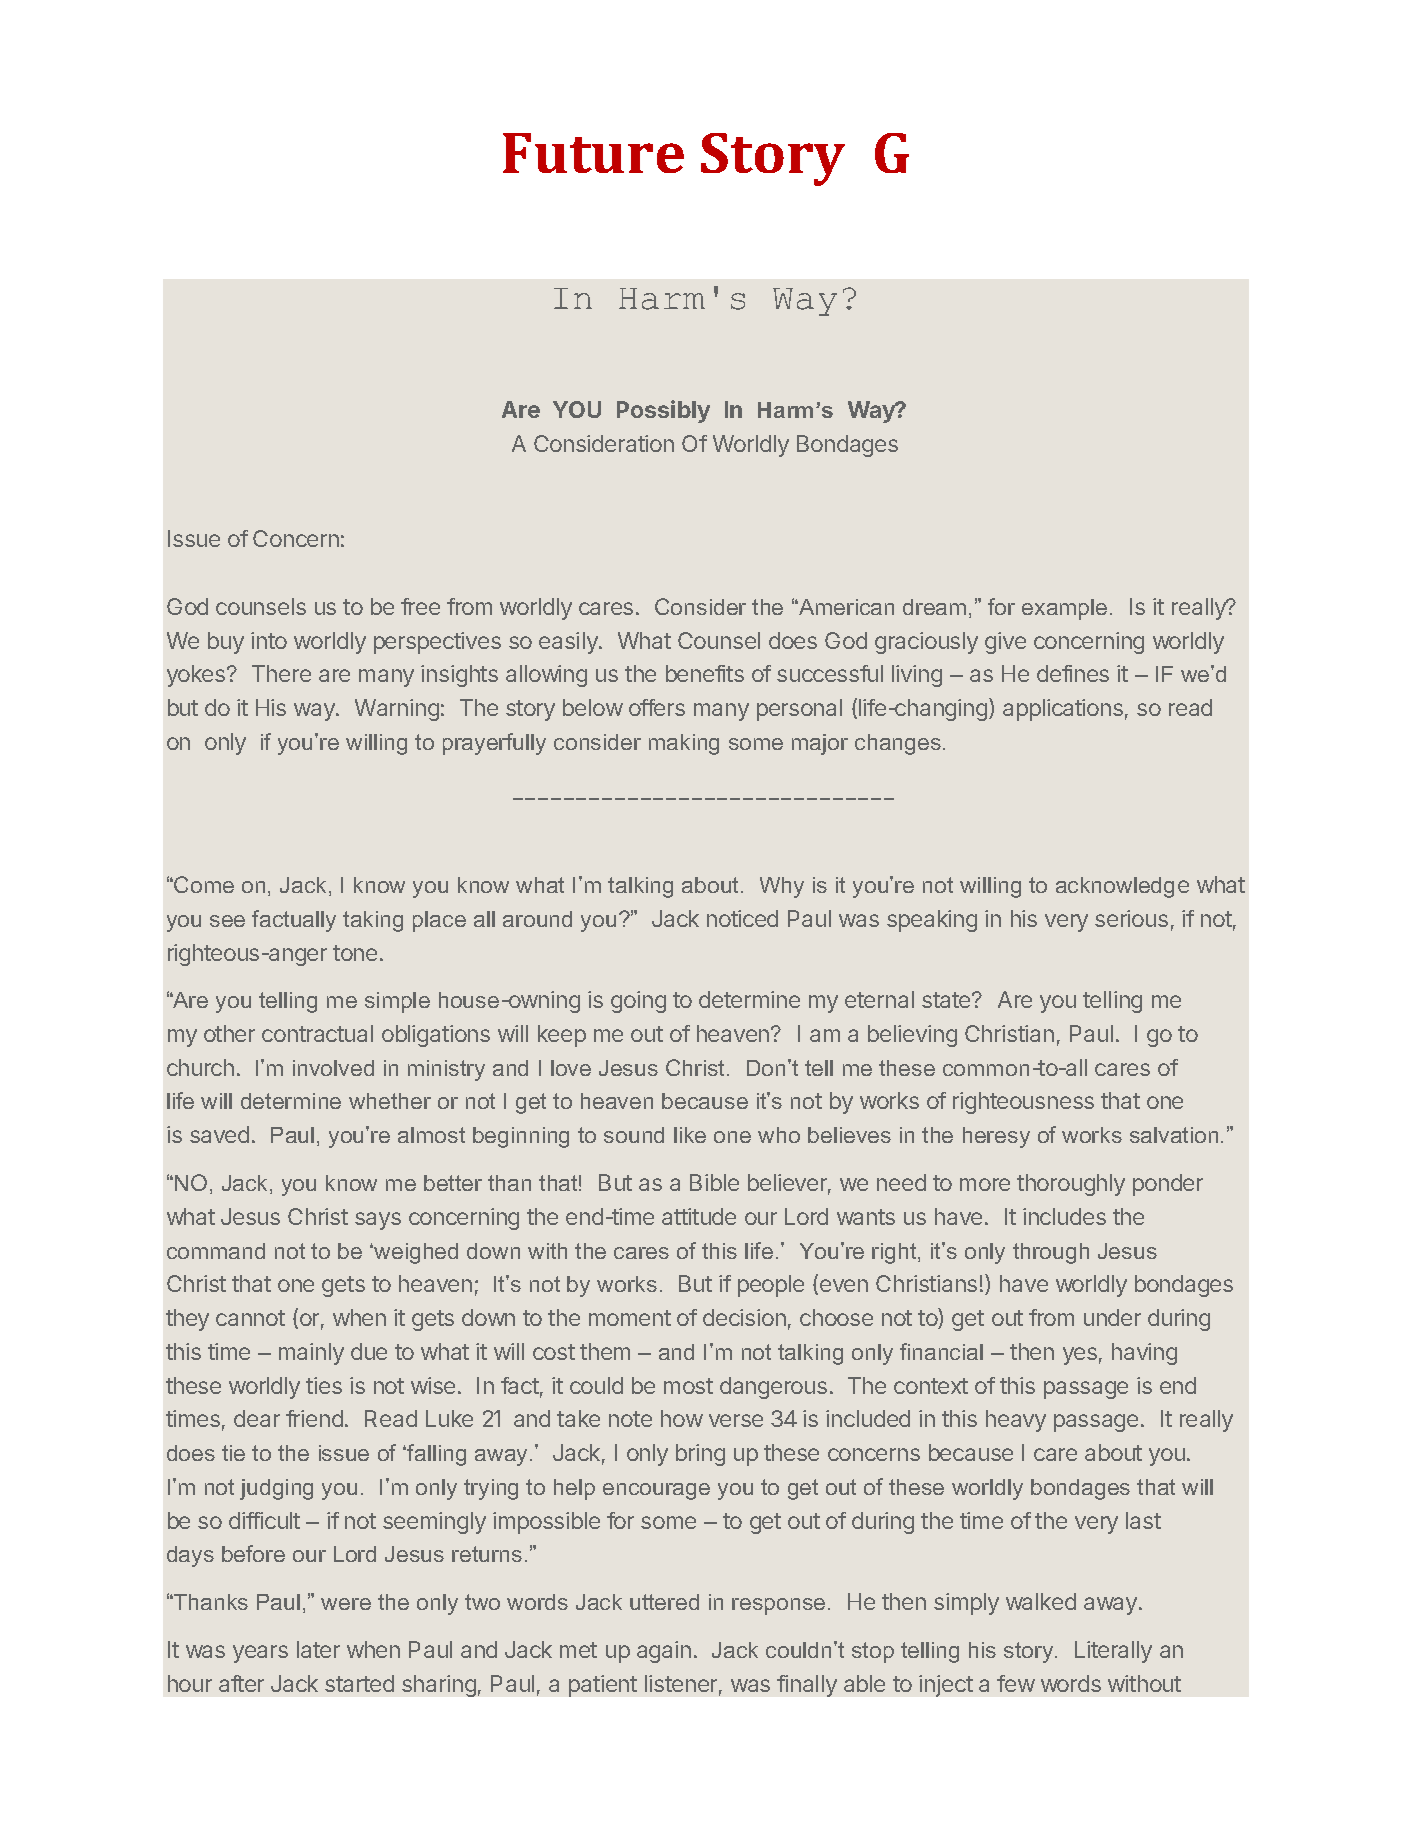 This document has height=1826, width=1411. Describe the element at coordinates (705, 673) in the document. I see `benefits` at that location.
